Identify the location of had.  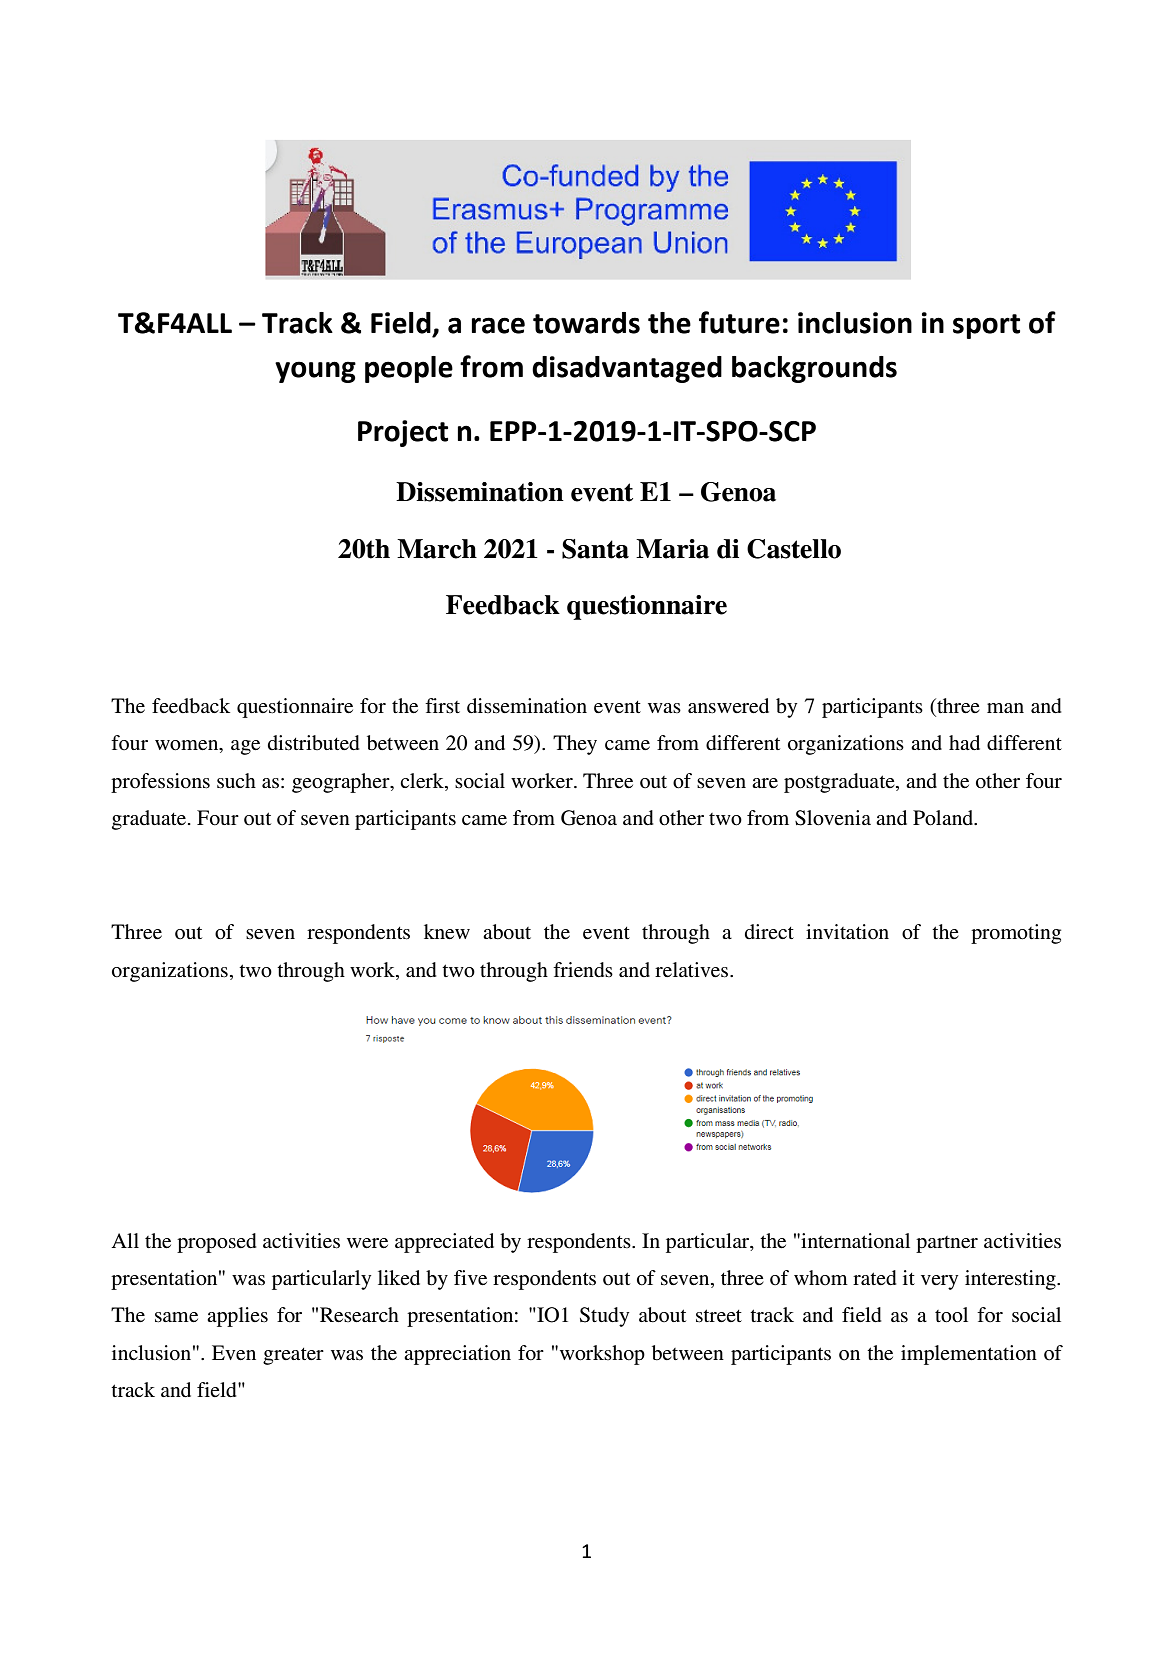
(964, 743).
